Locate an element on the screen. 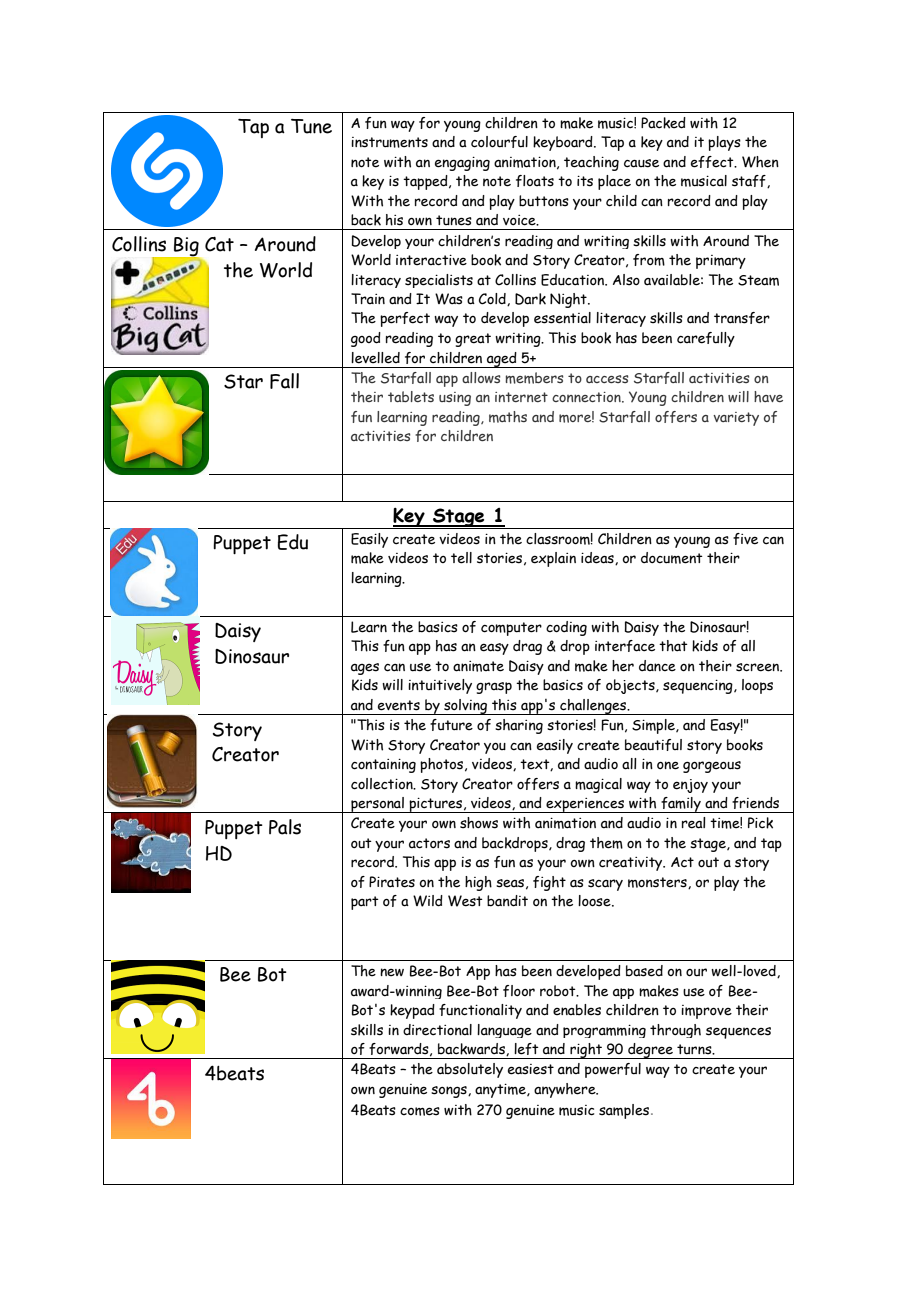  easiest is located at coordinates (531, 1069).
